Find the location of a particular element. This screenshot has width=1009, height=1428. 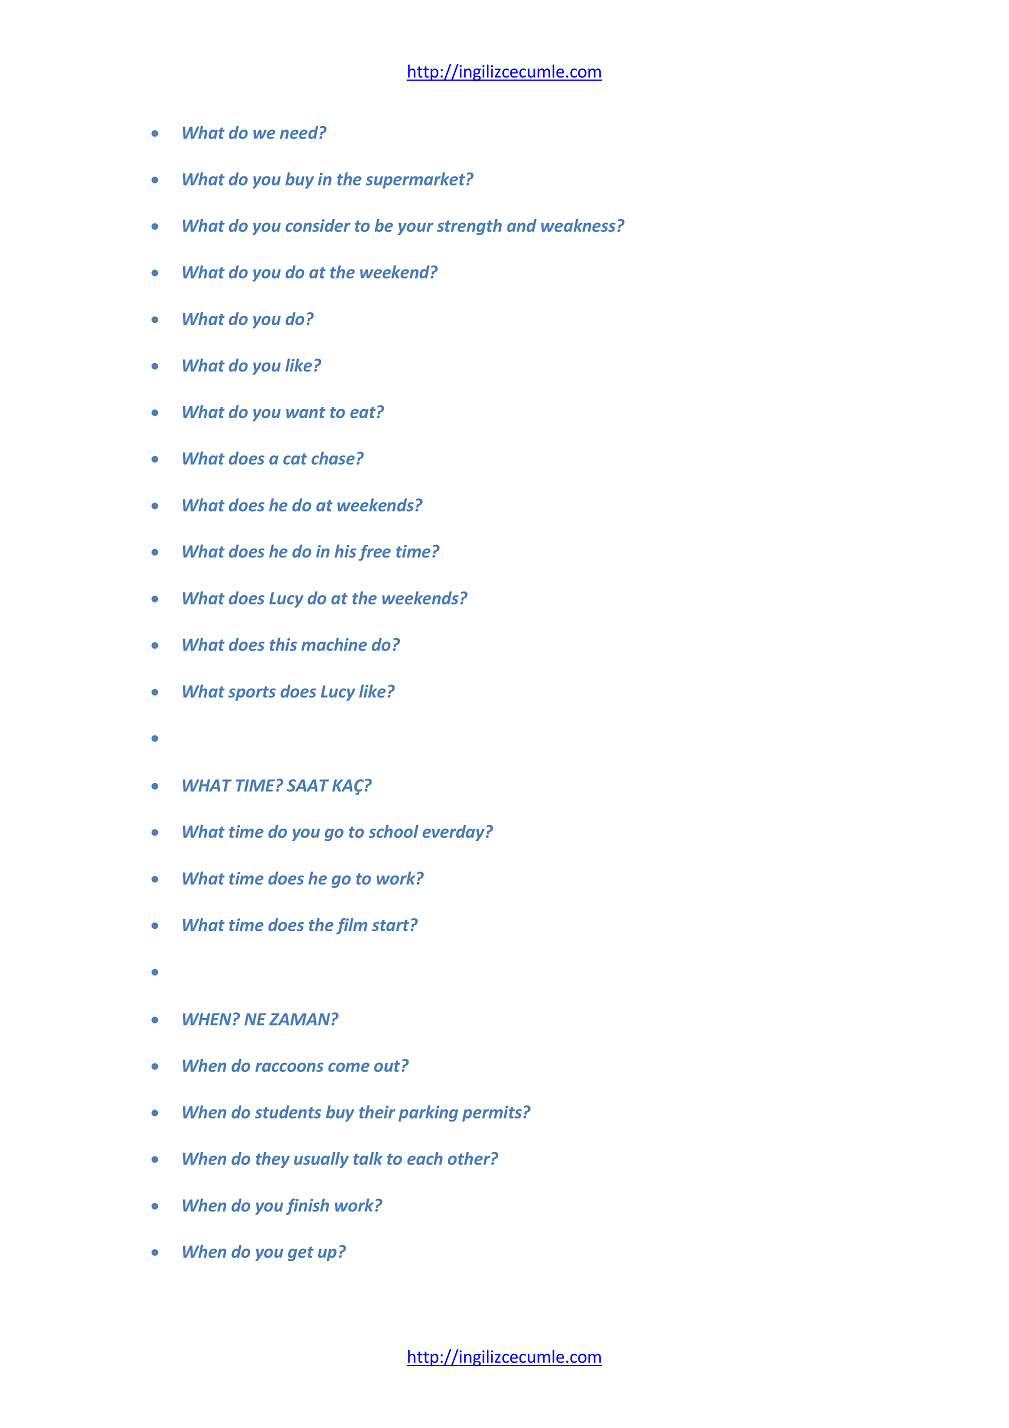

and is located at coordinates (522, 225).
